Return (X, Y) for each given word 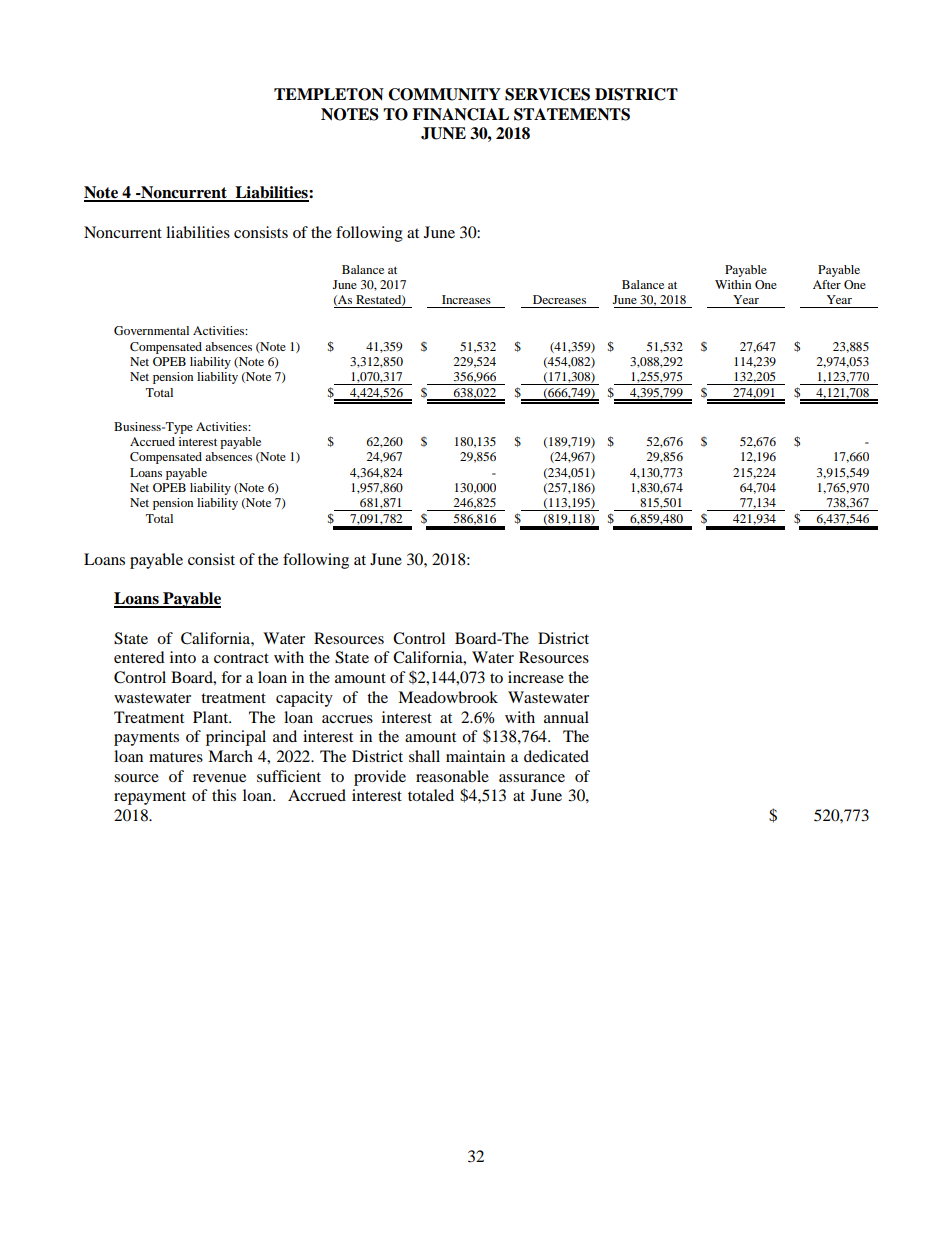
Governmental (151, 330)
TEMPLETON (329, 94)
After (827, 284)
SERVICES (547, 94)
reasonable (452, 776)
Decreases (559, 299)
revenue (219, 778)
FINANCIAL (460, 114)
